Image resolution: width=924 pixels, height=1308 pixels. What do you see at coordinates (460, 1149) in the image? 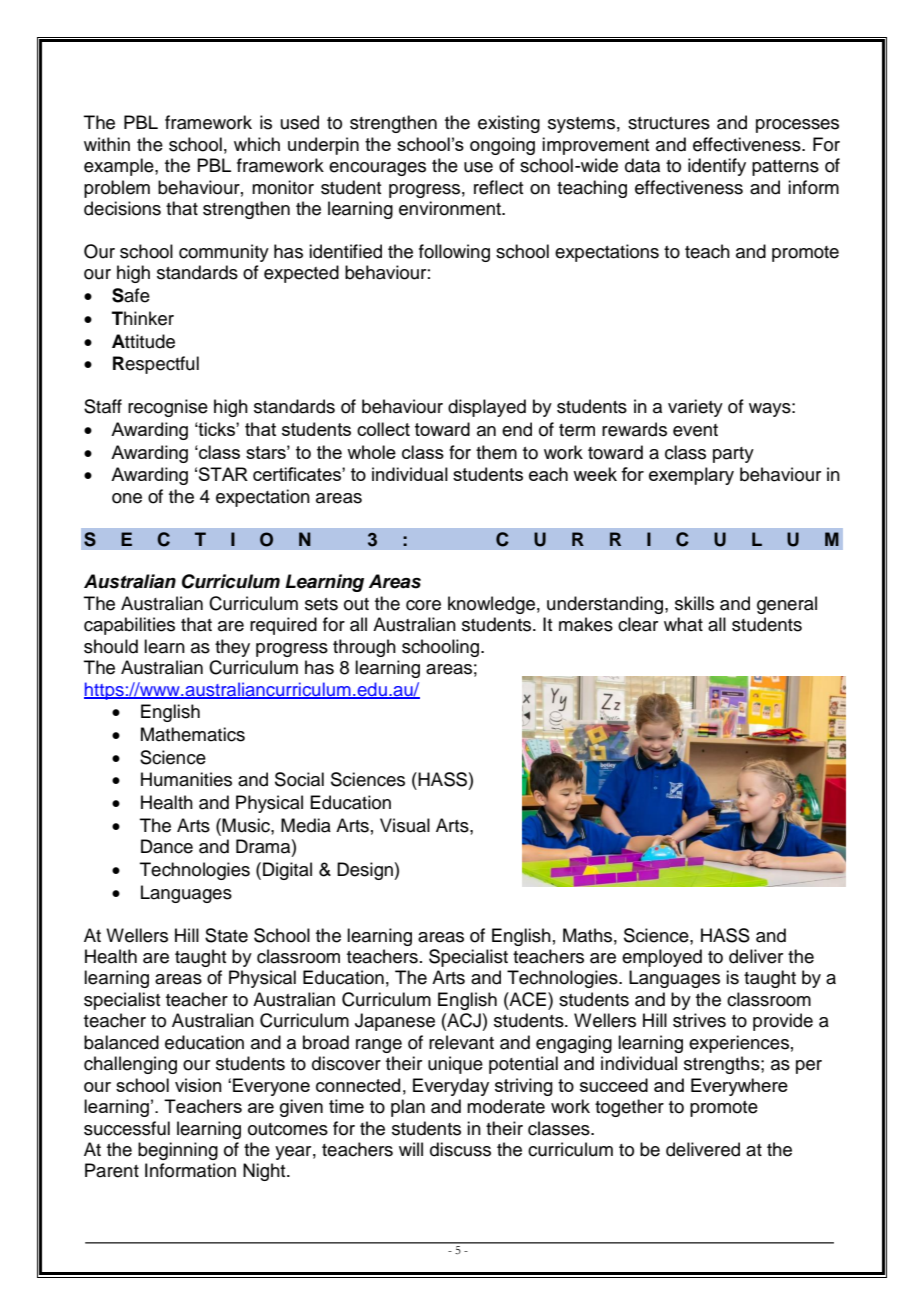
I see `discuss` at bounding box center [460, 1149].
